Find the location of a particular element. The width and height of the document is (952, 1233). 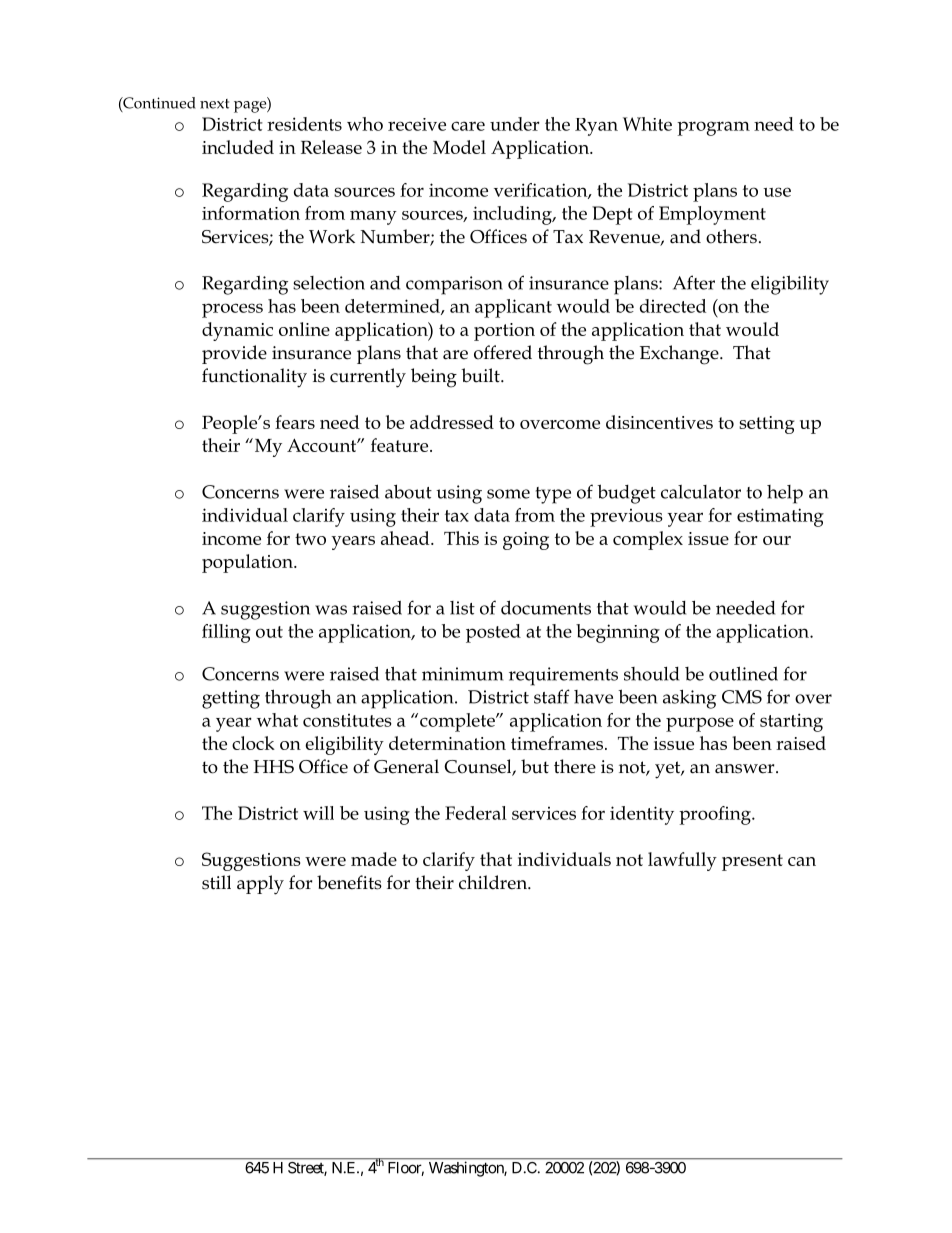

posted is located at coordinates (493, 633).
